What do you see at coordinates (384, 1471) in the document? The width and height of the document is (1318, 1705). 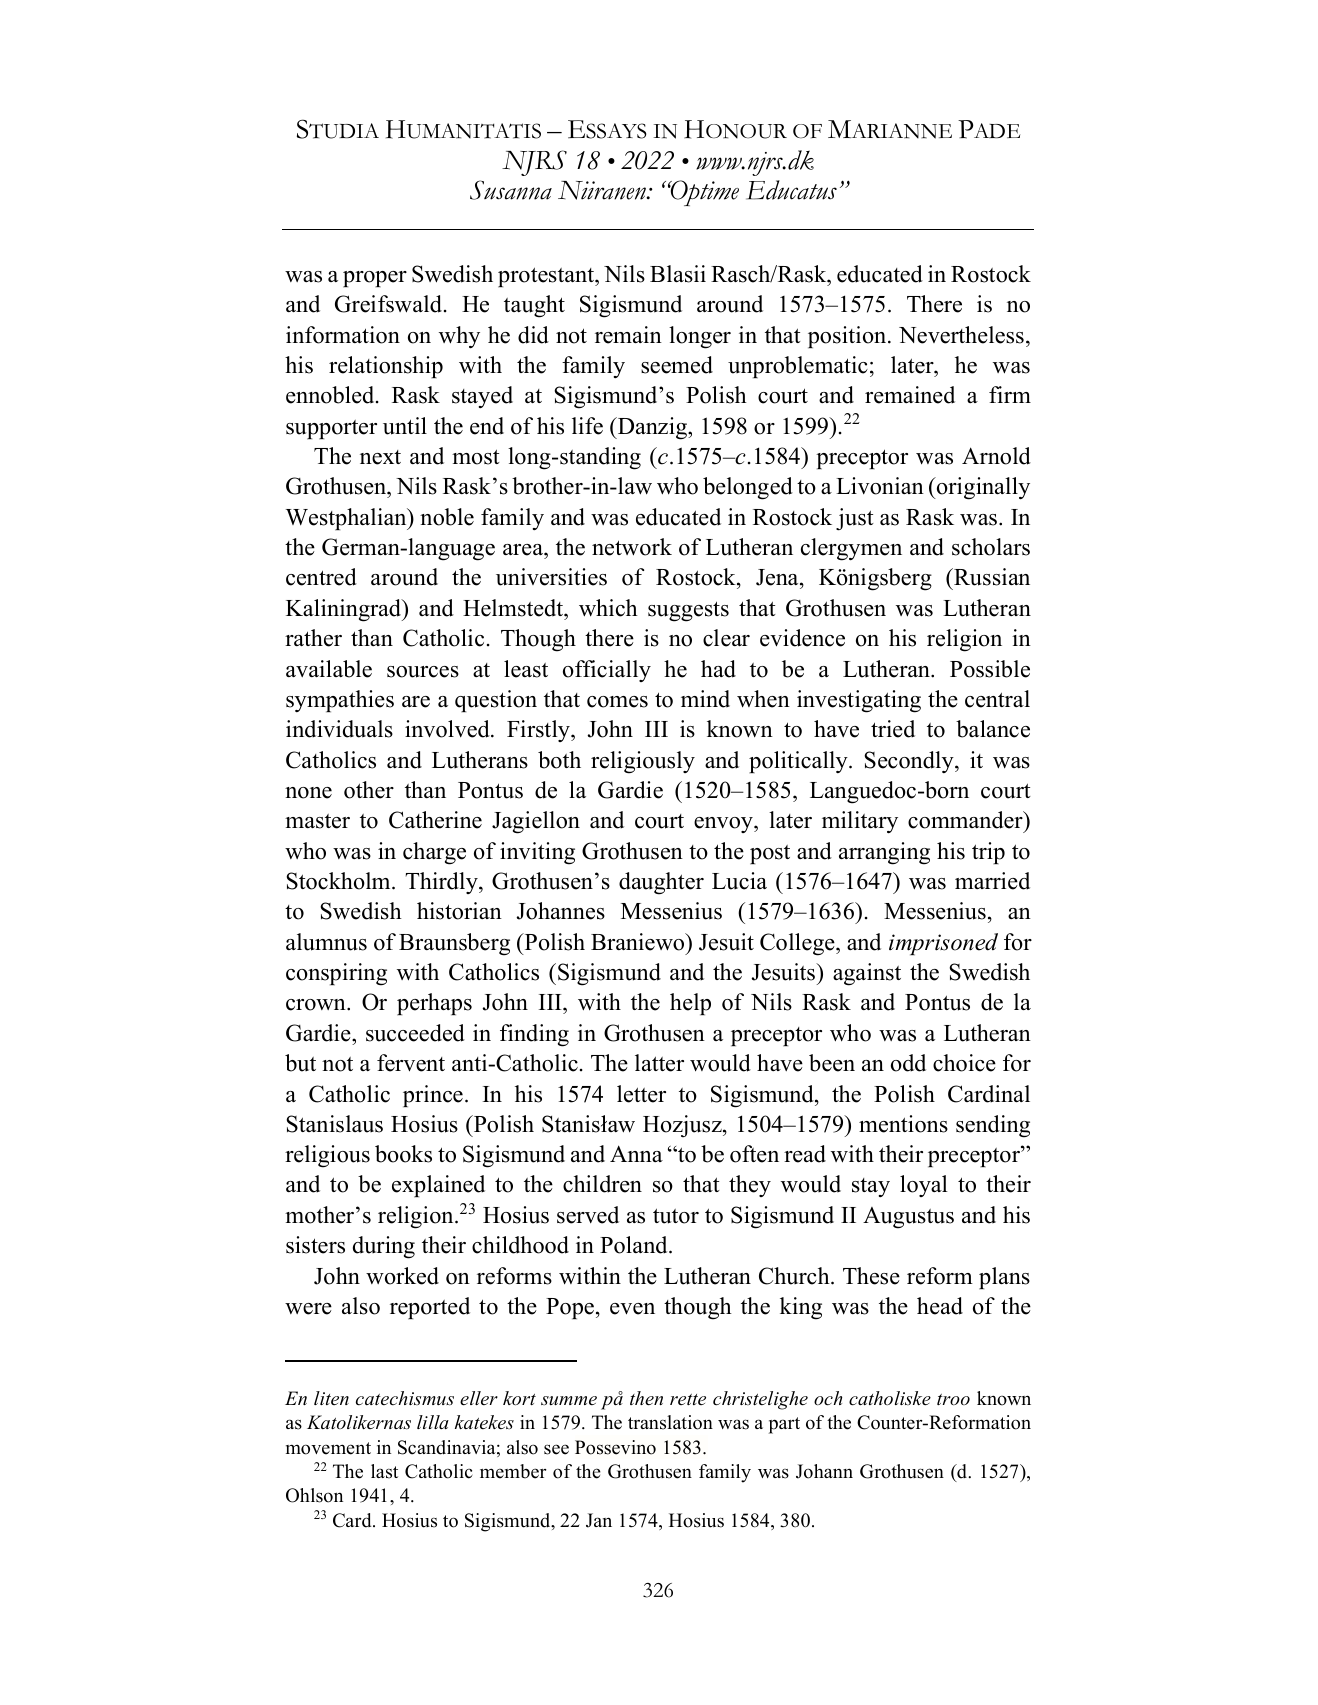 I see `last` at bounding box center [384, 1471].
